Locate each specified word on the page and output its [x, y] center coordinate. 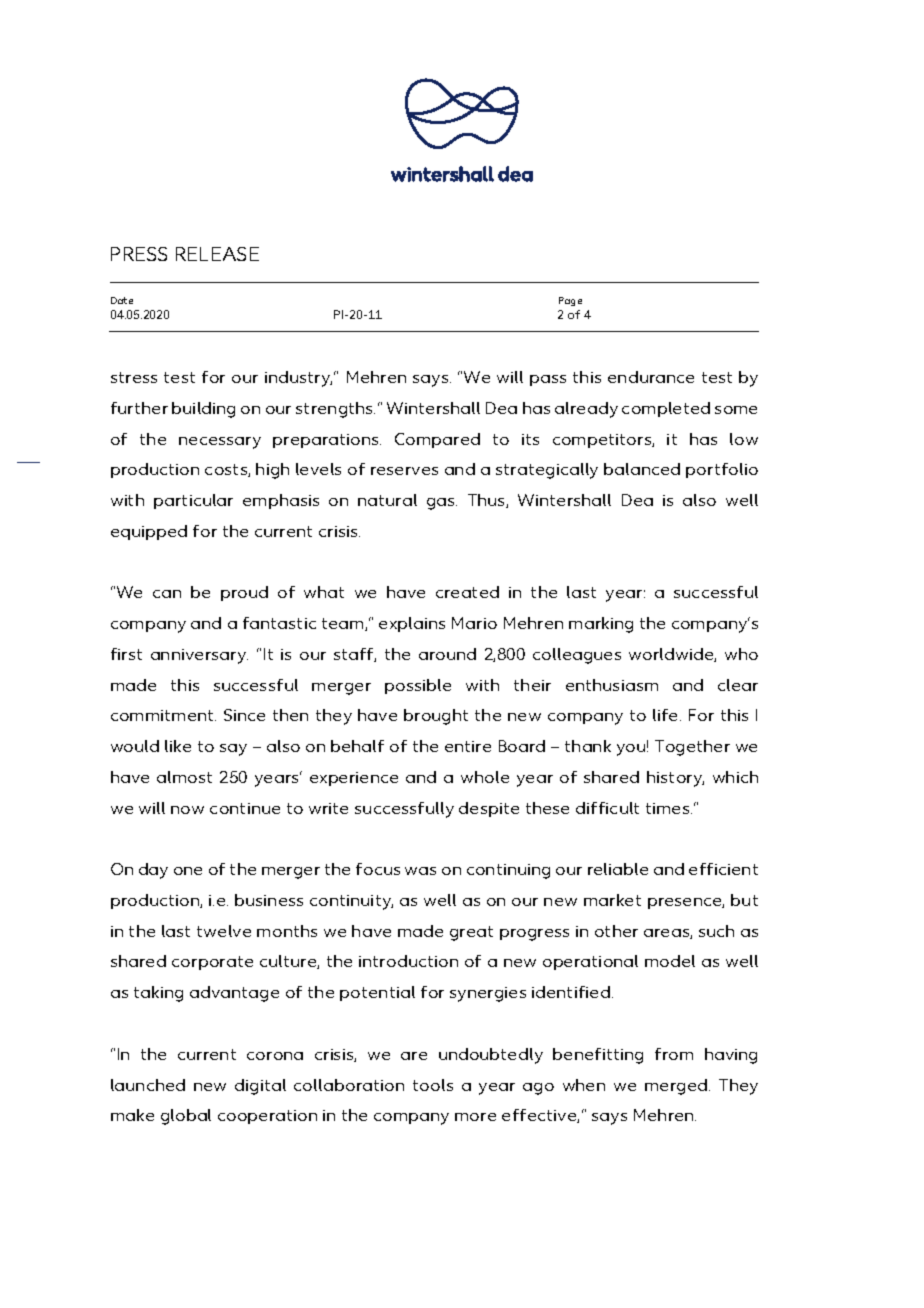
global [186, 1117]
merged [676, 1087]
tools [433, 1085]
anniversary [199, 656]
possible [418, 686]
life [667, 715]
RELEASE [217, 254]
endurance [651, 377]
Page [570, 301]
